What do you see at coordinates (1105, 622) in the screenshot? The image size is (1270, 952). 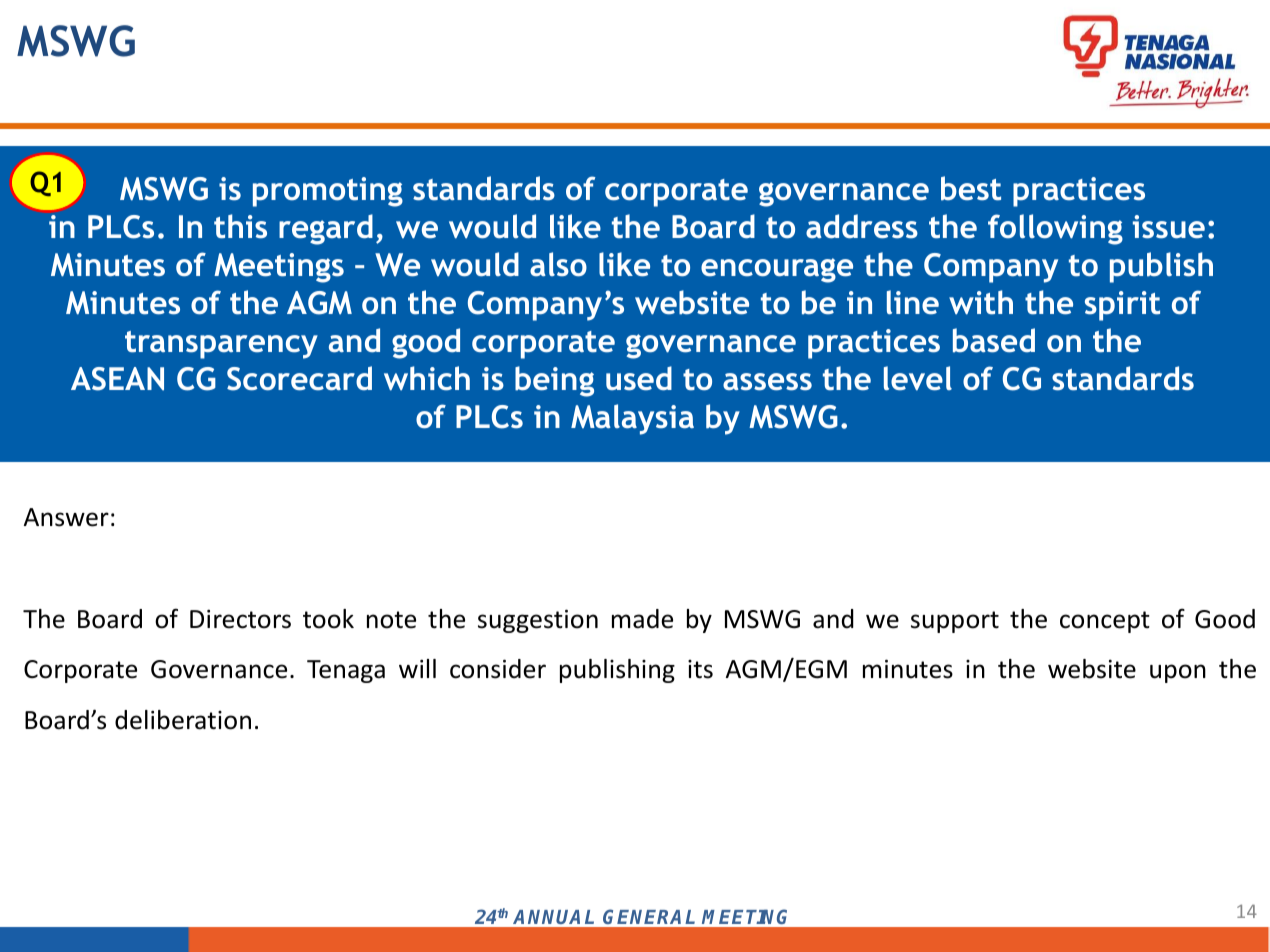 I see `concept` at bounding box center [1105, 622].
